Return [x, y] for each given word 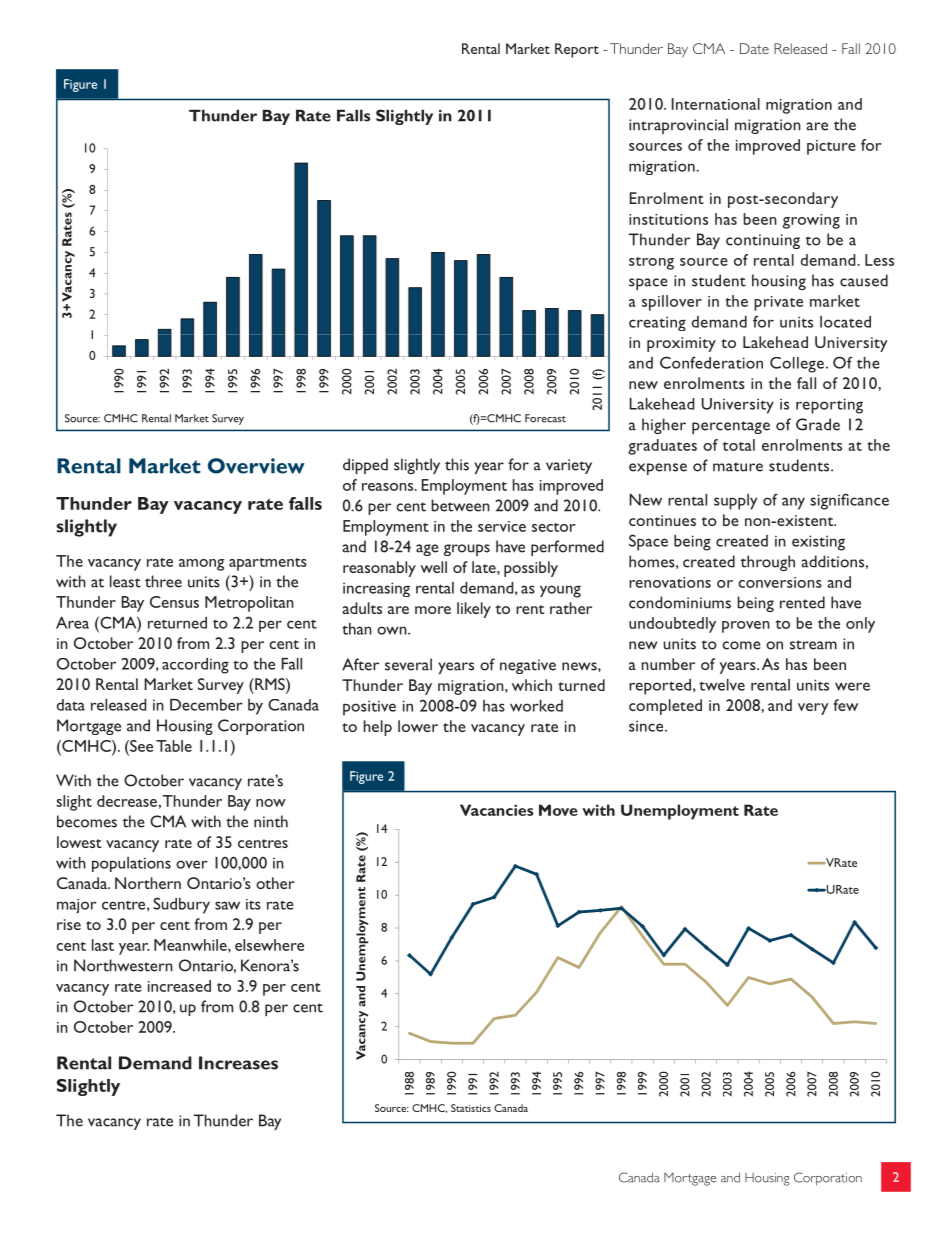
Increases [238, 1063]
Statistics [471, 1108]
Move [558, 810]
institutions [668, 219]
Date [754, 48]
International [716, 104]
